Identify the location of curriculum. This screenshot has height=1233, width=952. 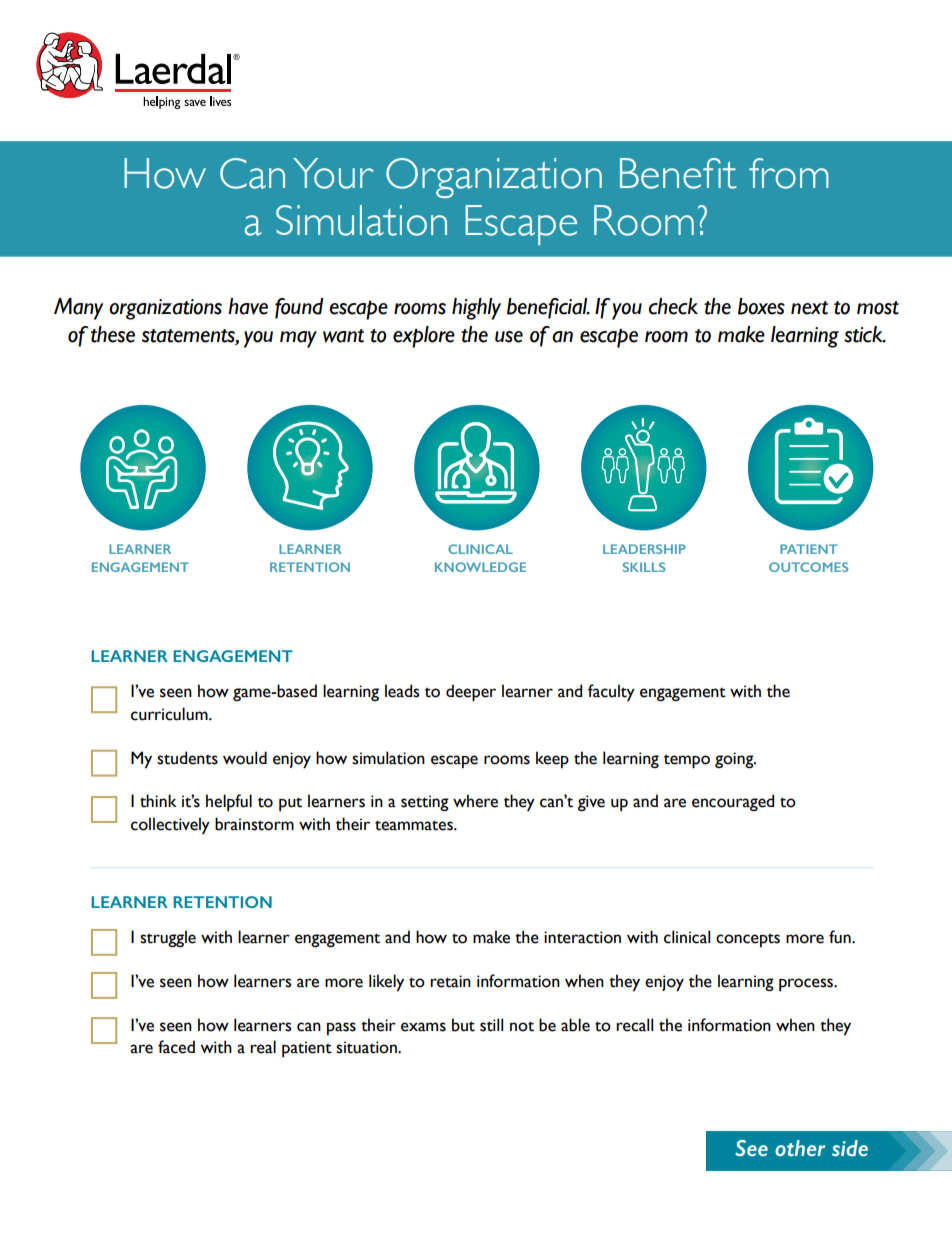
(170, 714).
